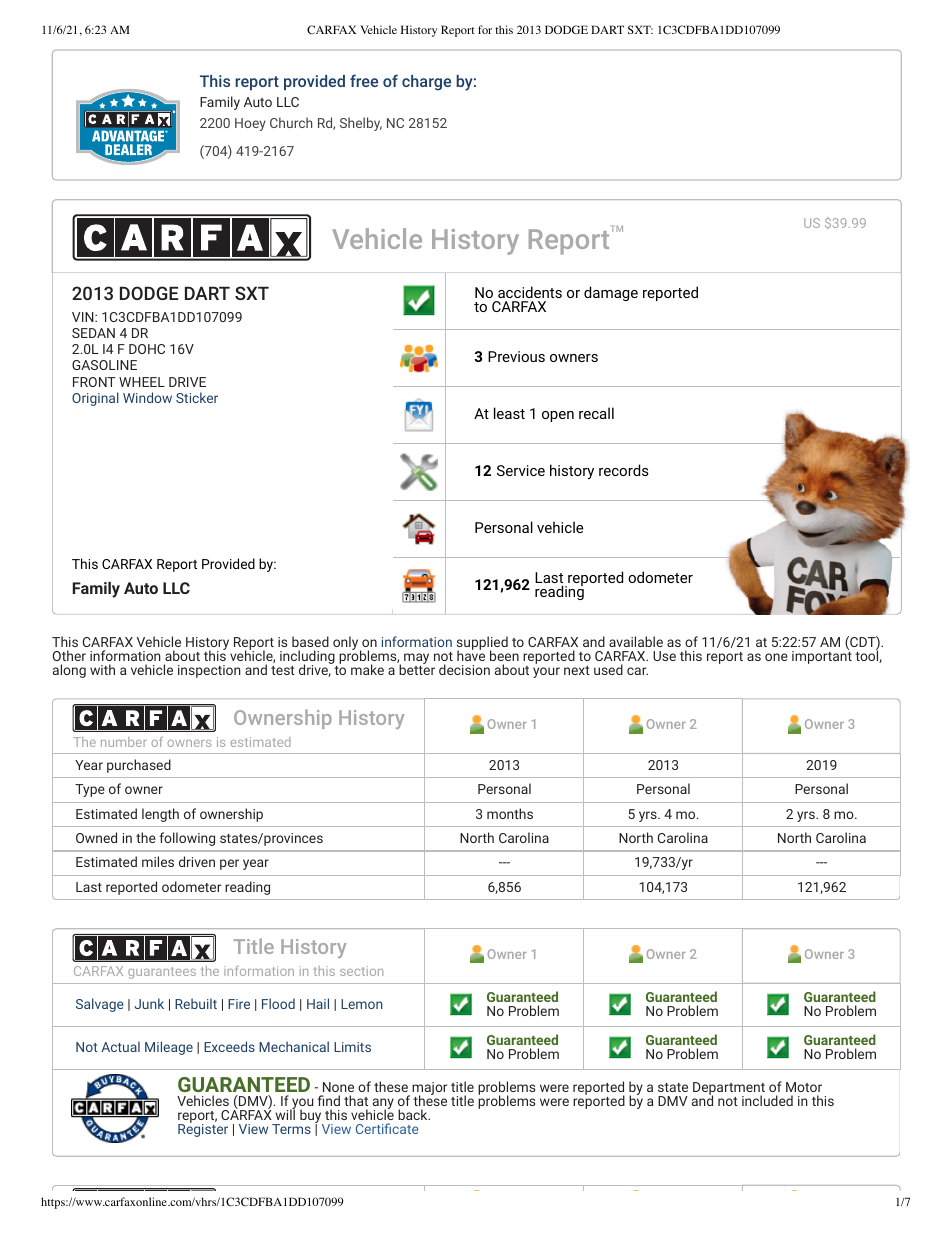  Describe the element at coordinates (414, 1114) in the screenshot. I see `back` at that location.
